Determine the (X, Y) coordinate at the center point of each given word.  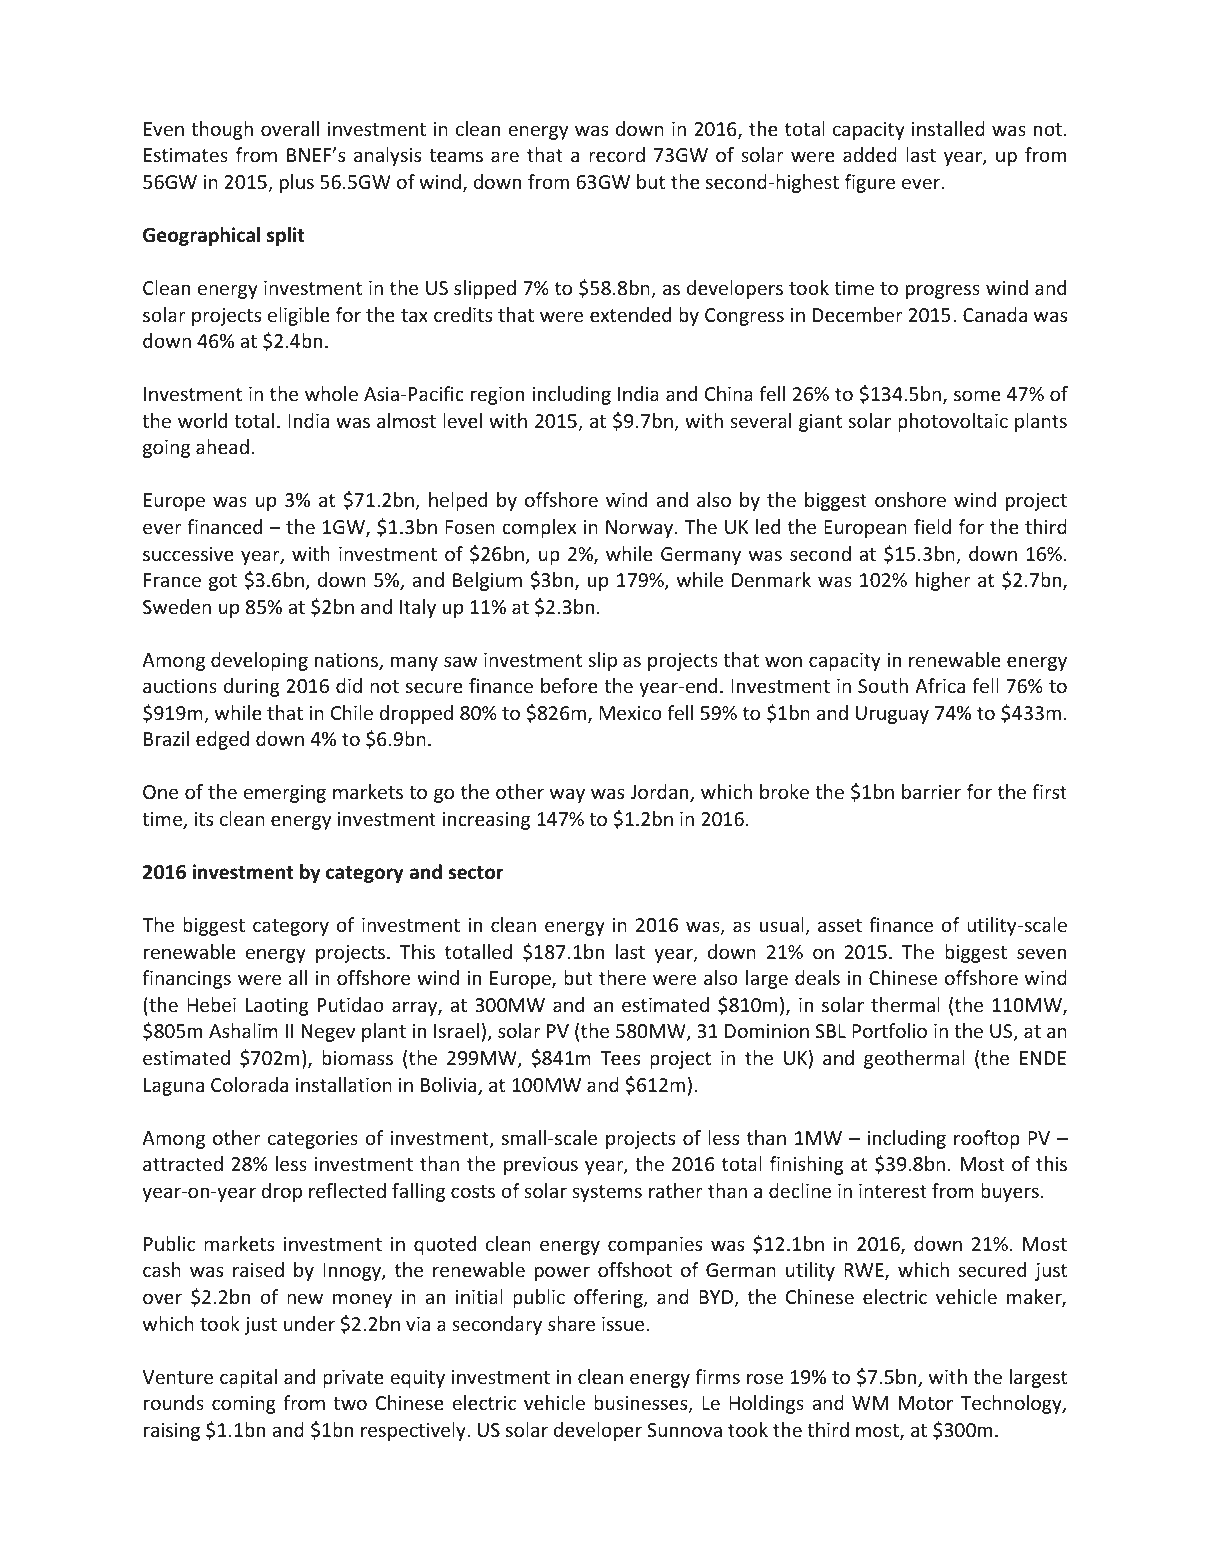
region (497, 396)
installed (948, 128)
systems (607, 1193)
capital (248, 1378)
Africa (940, 685)
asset (840, 925)
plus (297, 183)
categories (313, 1140)
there (622, 977)
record (617, 154)
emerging (285, 794)
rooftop (987, 1139)
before (569, 685)
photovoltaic (953, 422)
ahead (222, 446)
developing (259, 661)
